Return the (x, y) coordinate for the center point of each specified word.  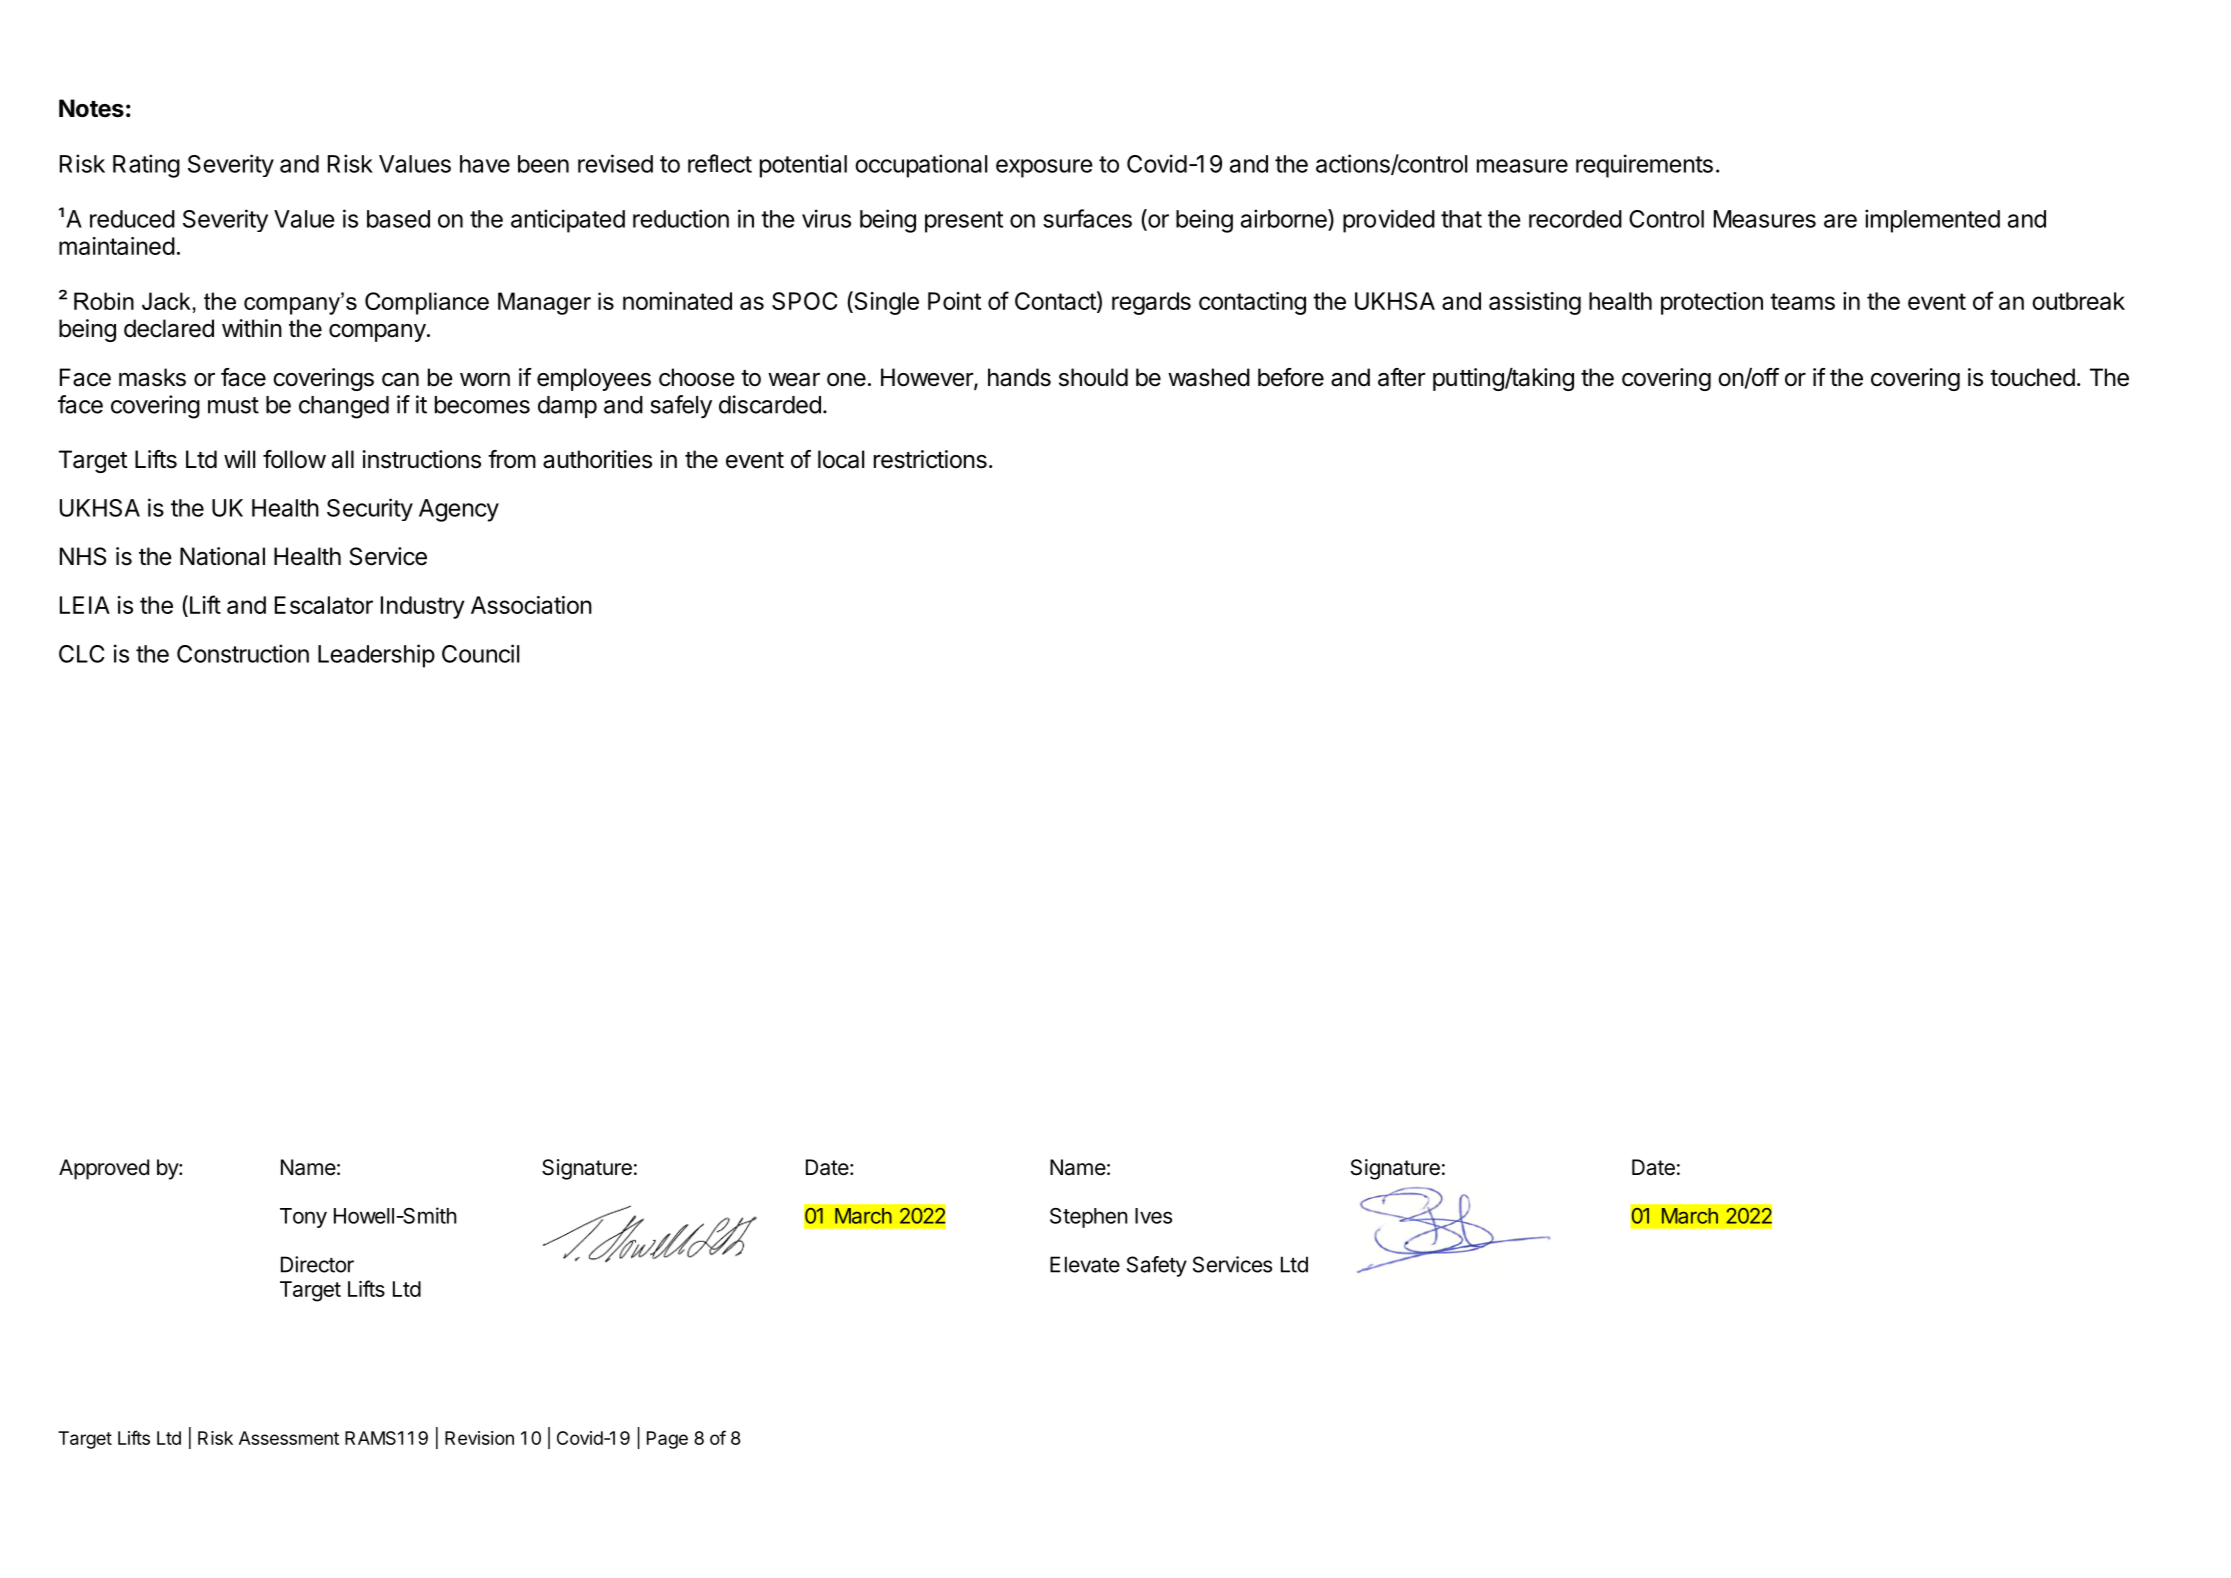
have (485, 164)
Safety (1157, 1266)
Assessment (289, 1438)
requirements (1644, 166)
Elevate (1085, 1264)
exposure (1044, 168)
